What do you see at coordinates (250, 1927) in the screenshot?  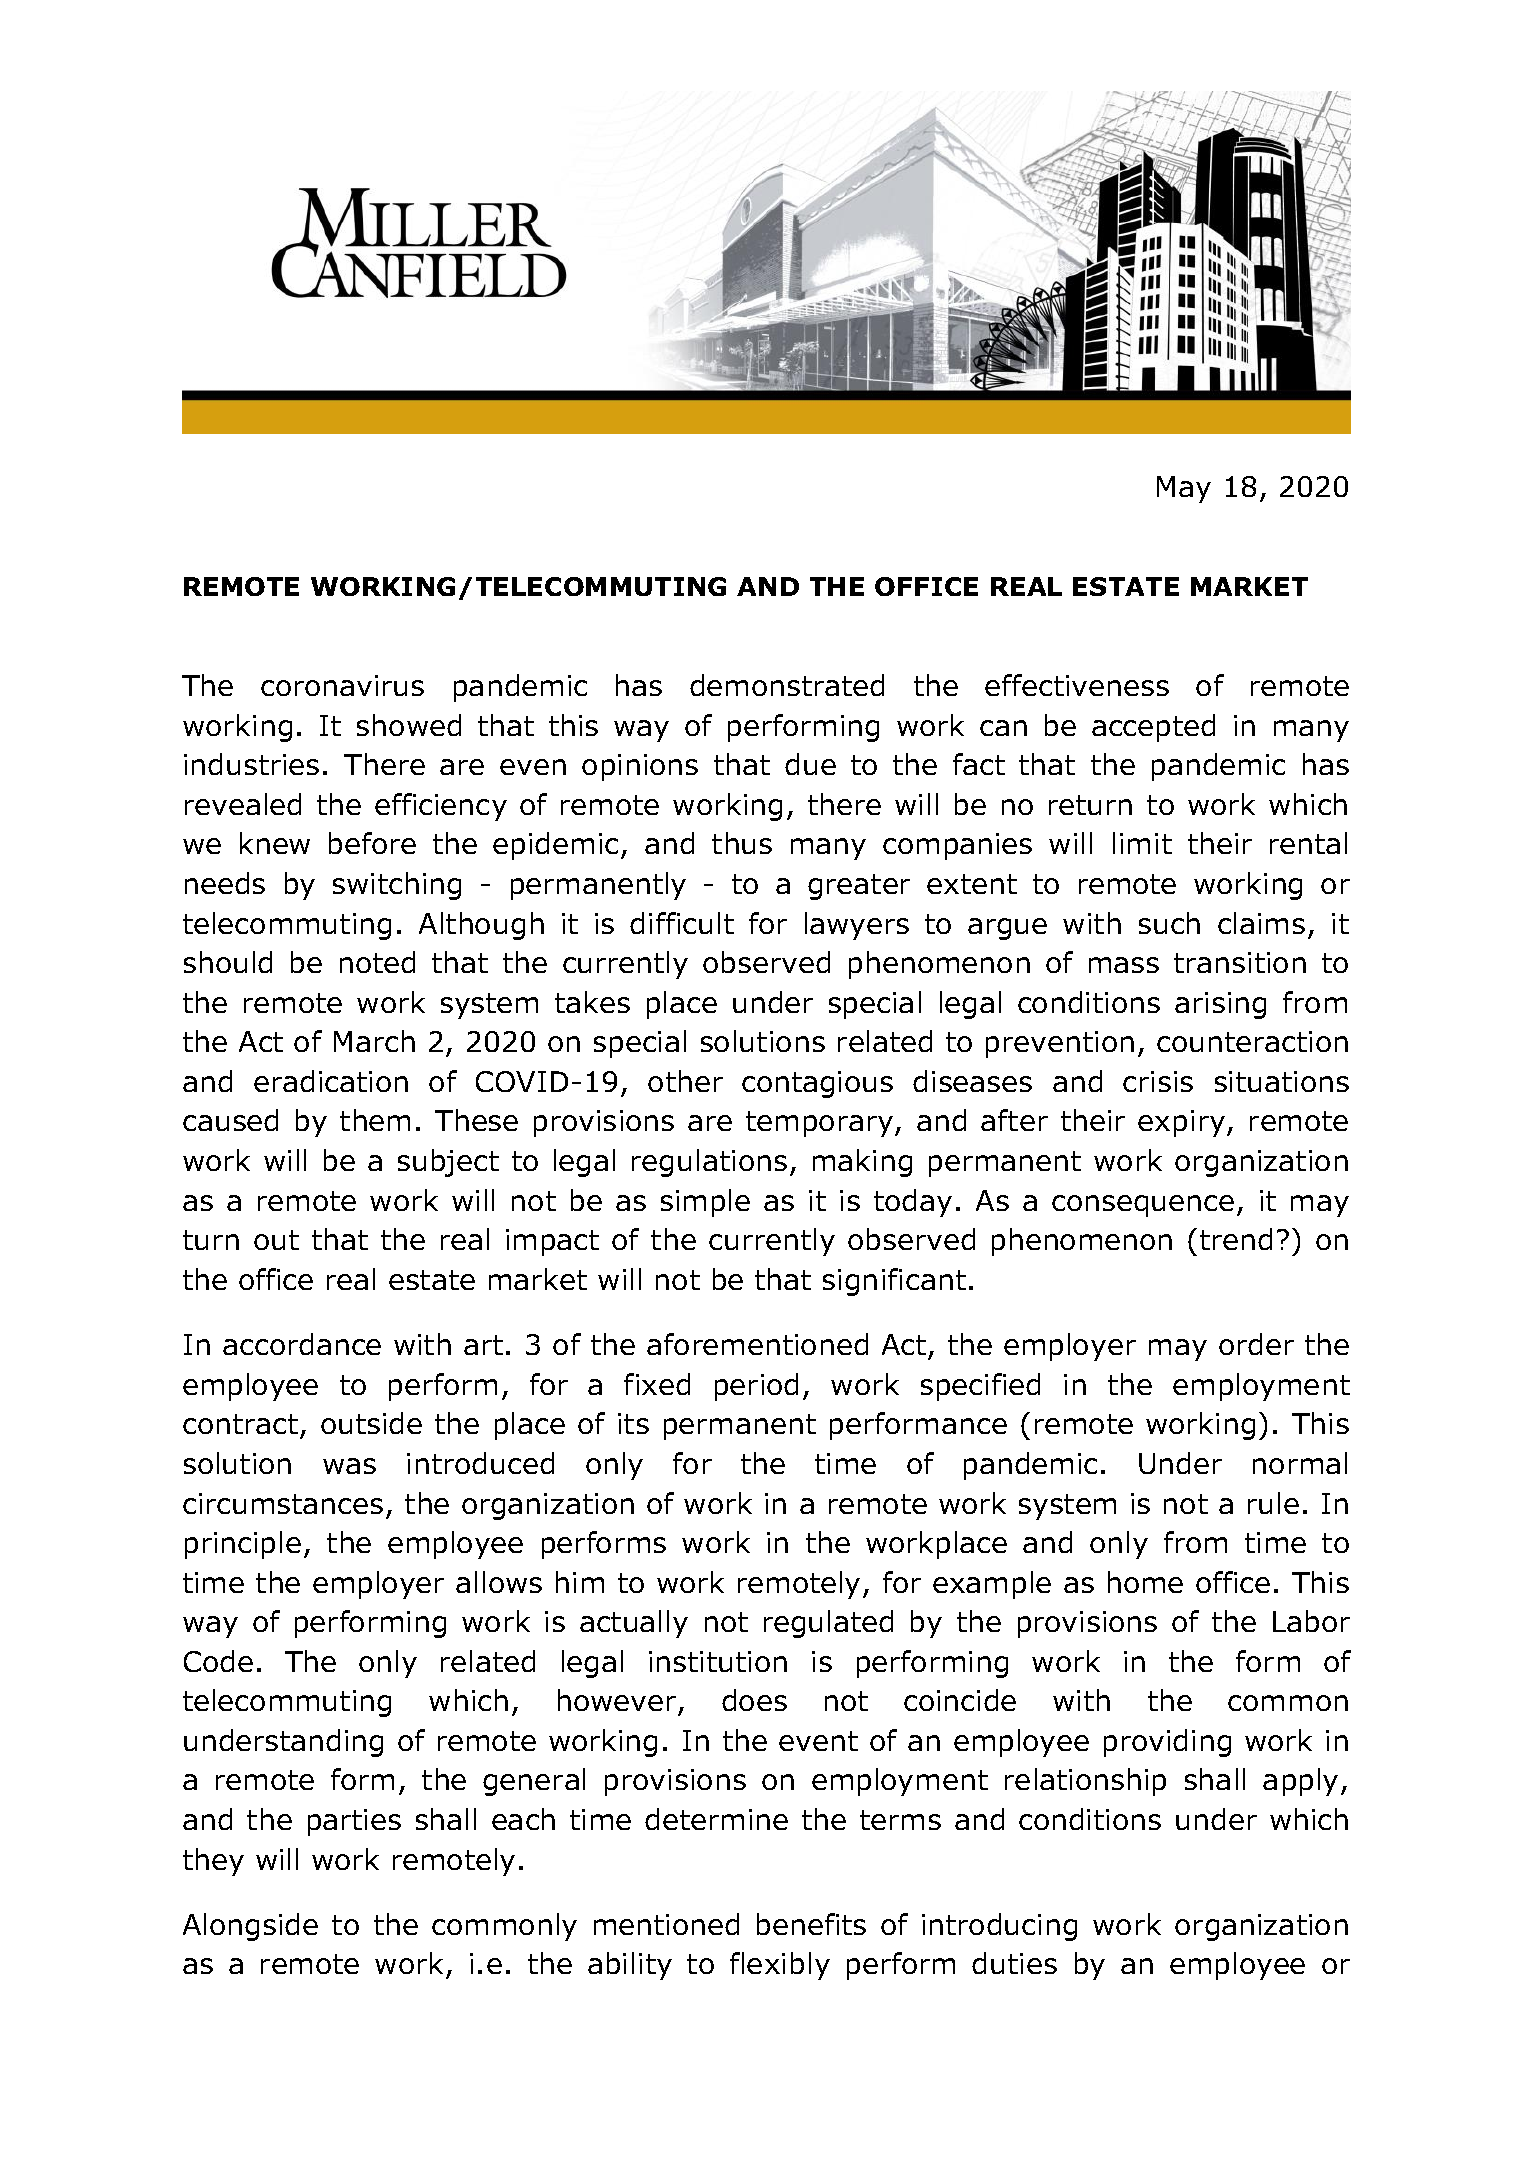 I see `Alongside` at bounding box center [250, 1927].
